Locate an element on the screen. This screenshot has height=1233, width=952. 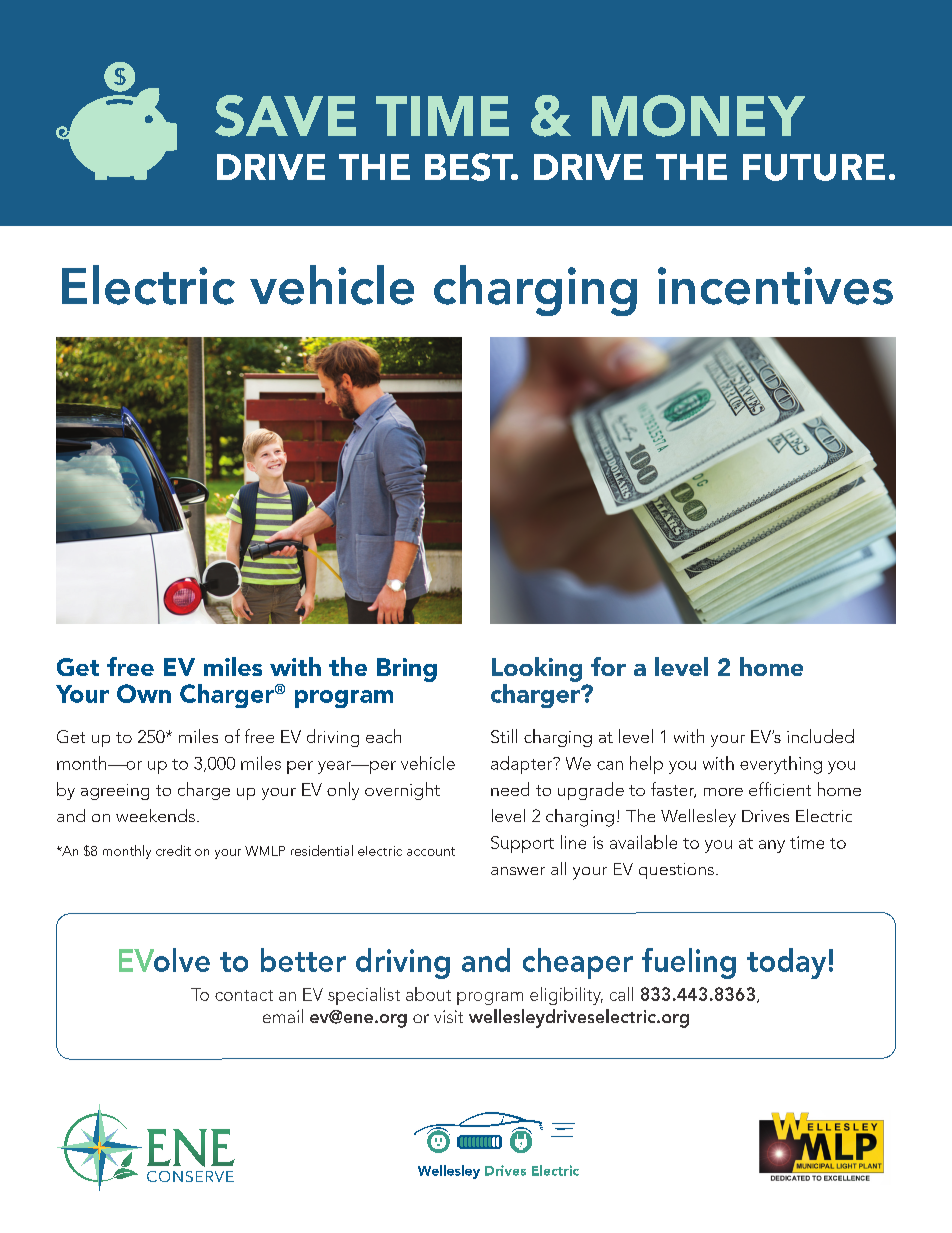
Own is located at coordinates (144, 693).
